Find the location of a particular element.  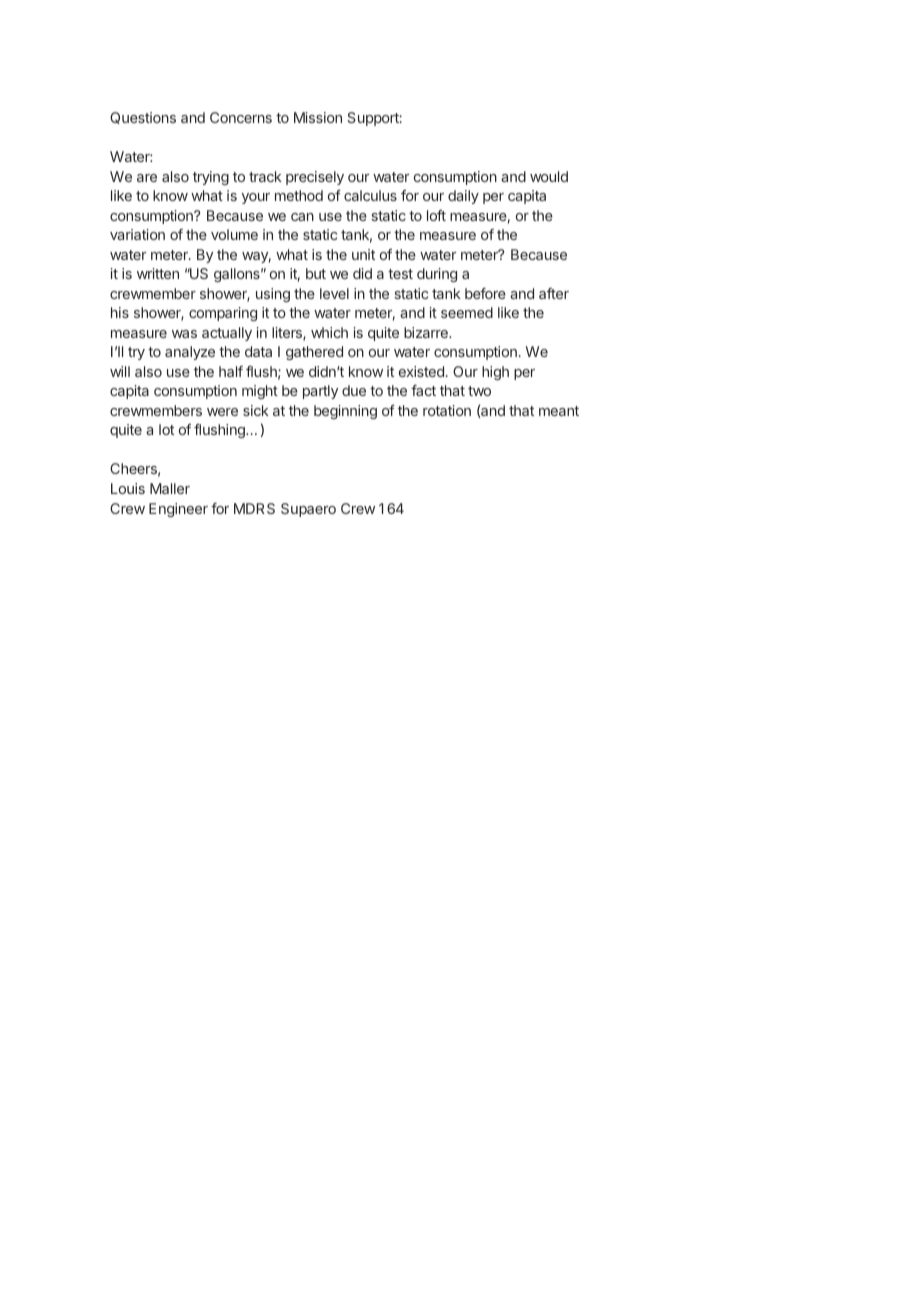

Engineer is located at coordinates (178, 510).
